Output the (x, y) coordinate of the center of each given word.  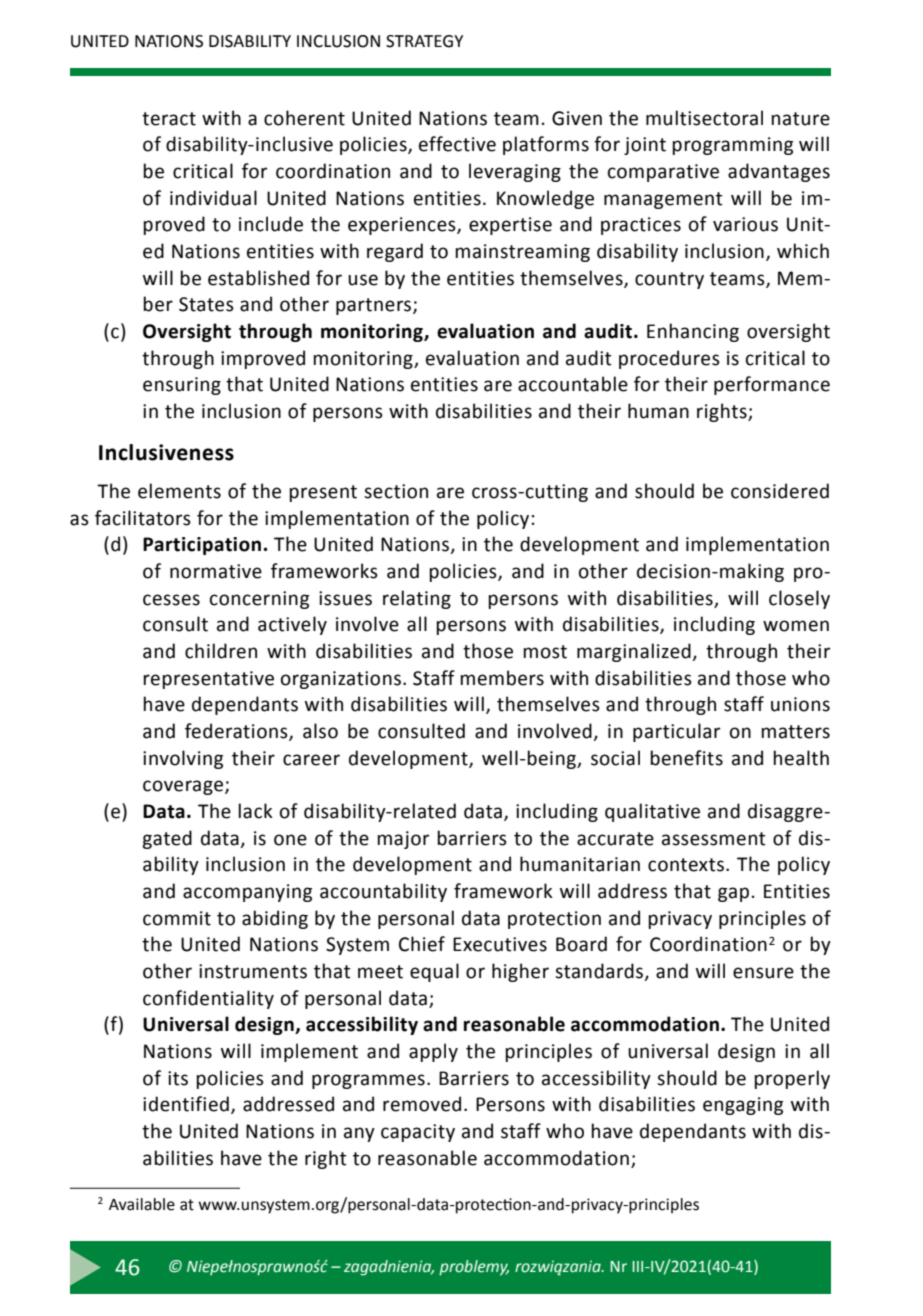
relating (417, 599)
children (221, 651)
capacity (418, 1133)
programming (732, 146)
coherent (304, 118)
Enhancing (693, 332)
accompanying (247, 893)
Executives (500, 944)
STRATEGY (424, 41)
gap (733, 894)
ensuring (182, 386)
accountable (573, 384)
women (796, 626)
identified (186, 1104)
